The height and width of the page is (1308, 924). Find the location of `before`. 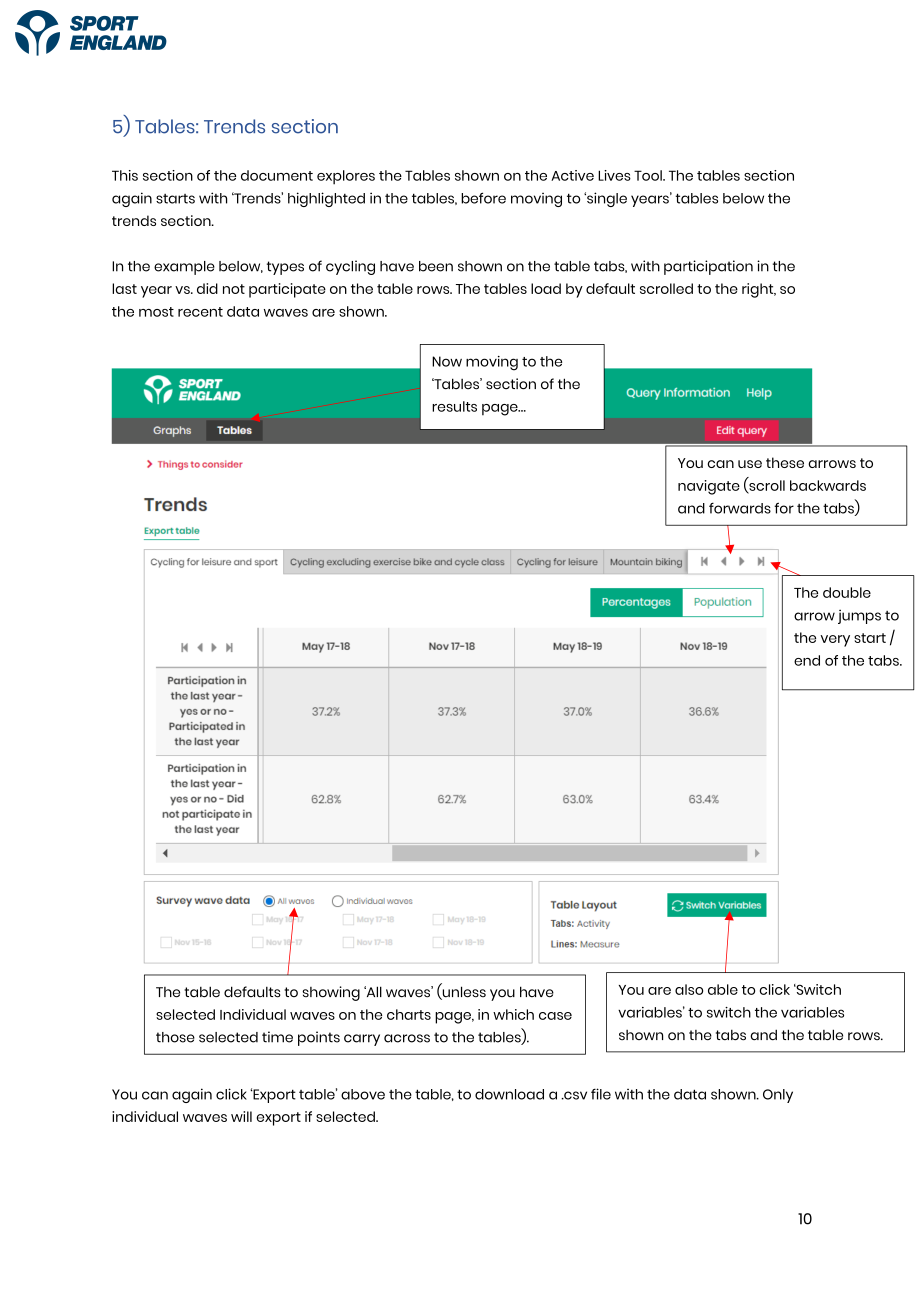

before is located at coordinates (483, 198).
